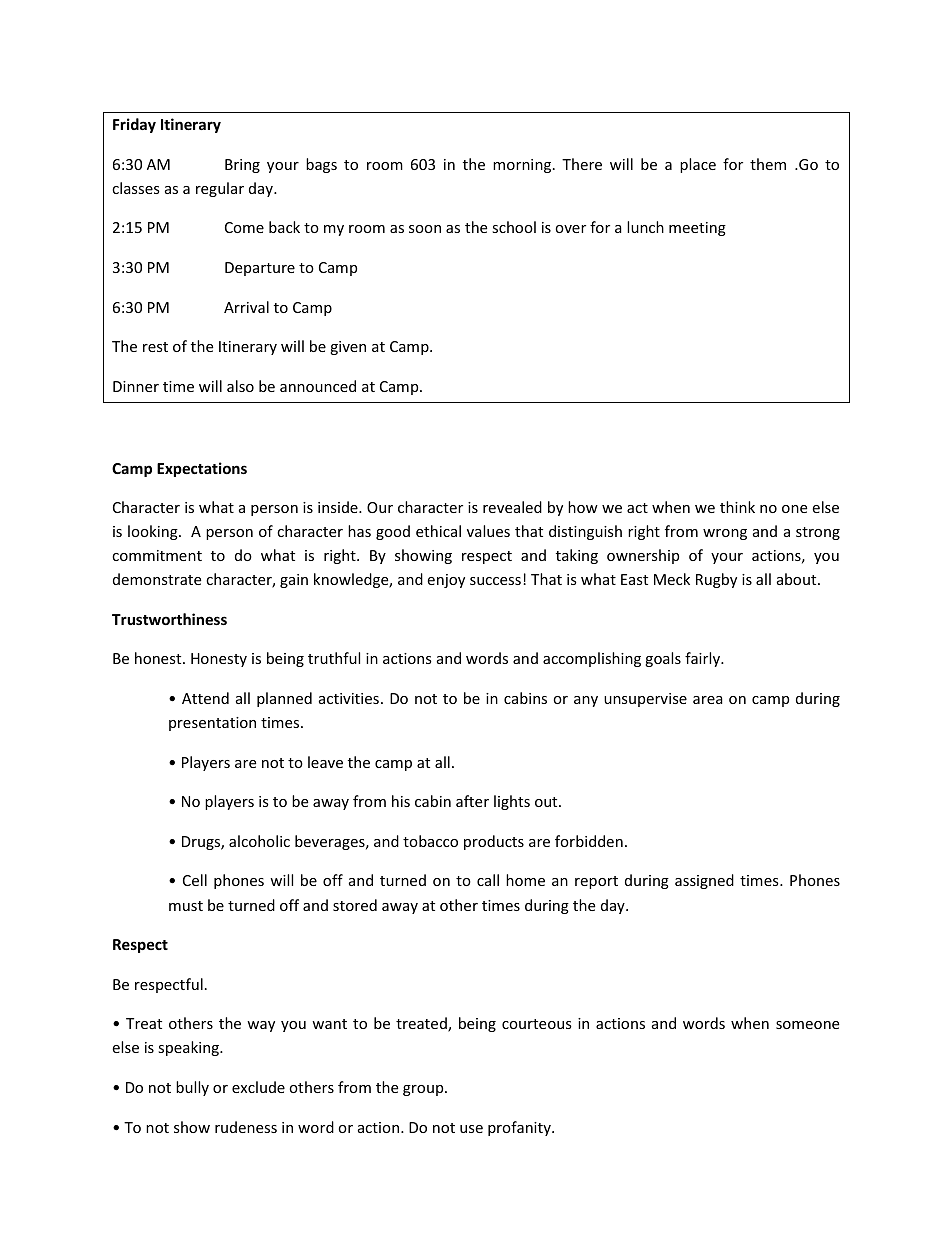 This image has width=952, height=1233. I want to click on success, so click(495, 581).
